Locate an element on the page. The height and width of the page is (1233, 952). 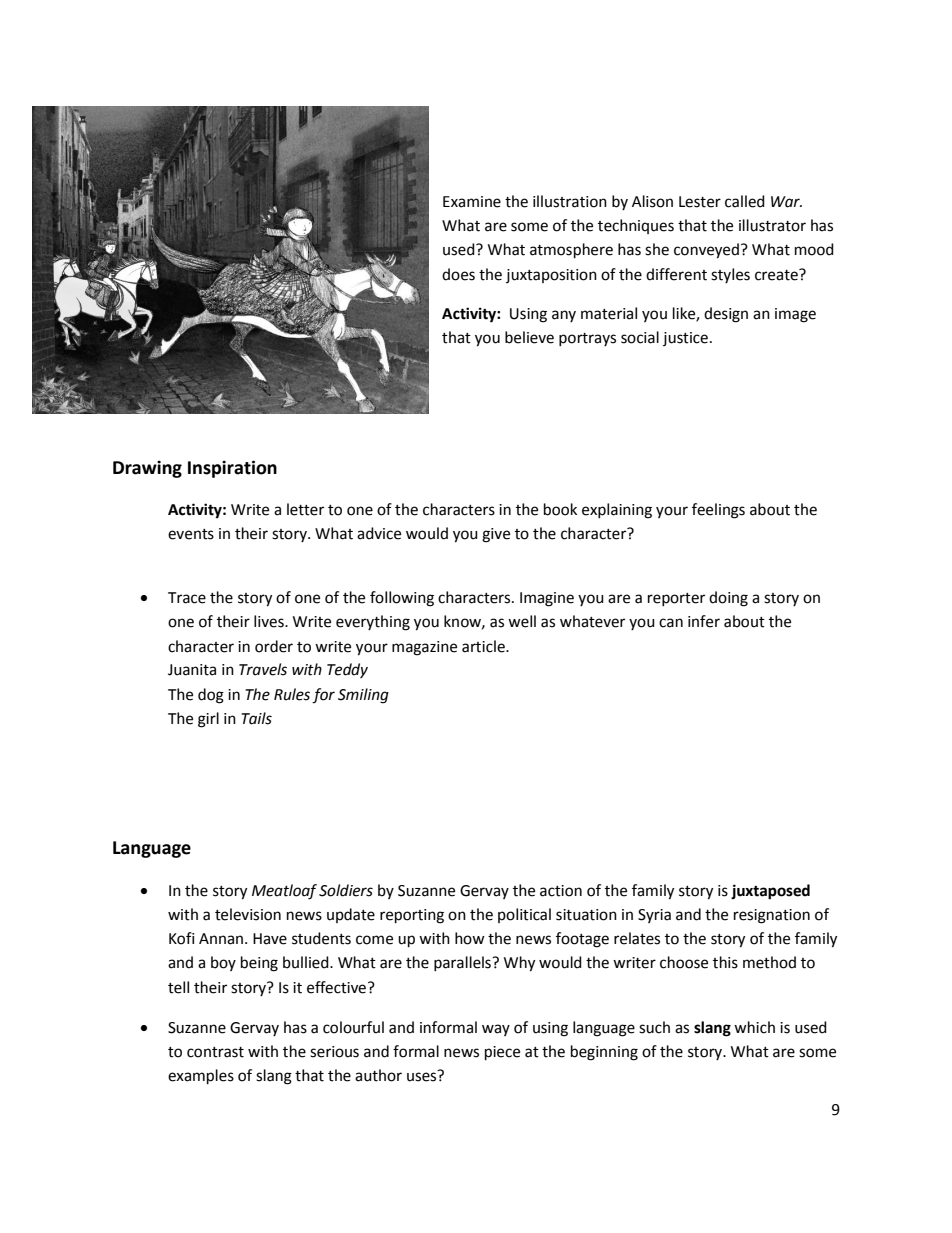
which is located at coordinates (754, 1027).
